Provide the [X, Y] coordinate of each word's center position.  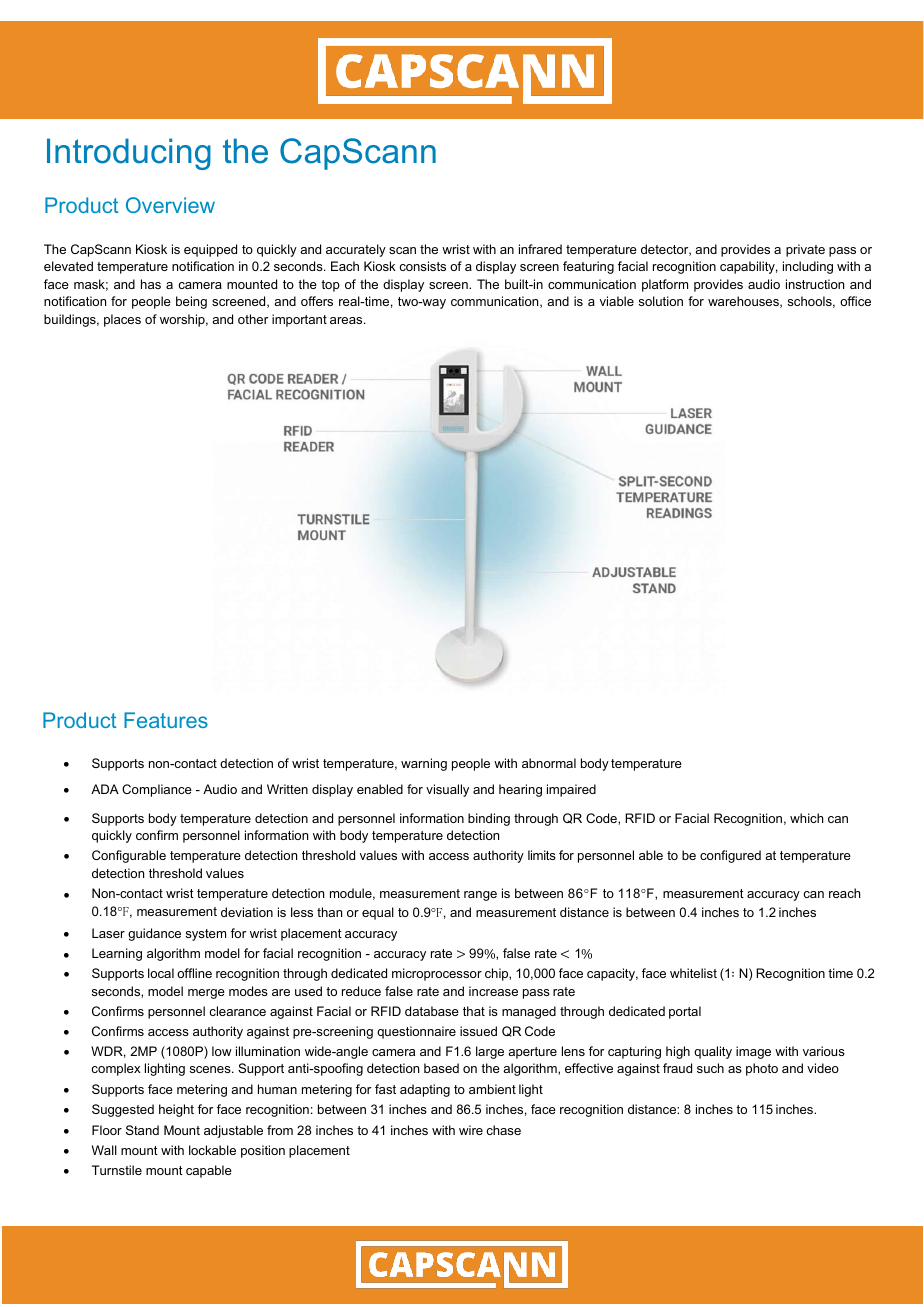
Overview [170, 205]
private [805, 250]
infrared [540, 249]
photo [762, 1069]
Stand [142, 1130]
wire [471, 1130]
